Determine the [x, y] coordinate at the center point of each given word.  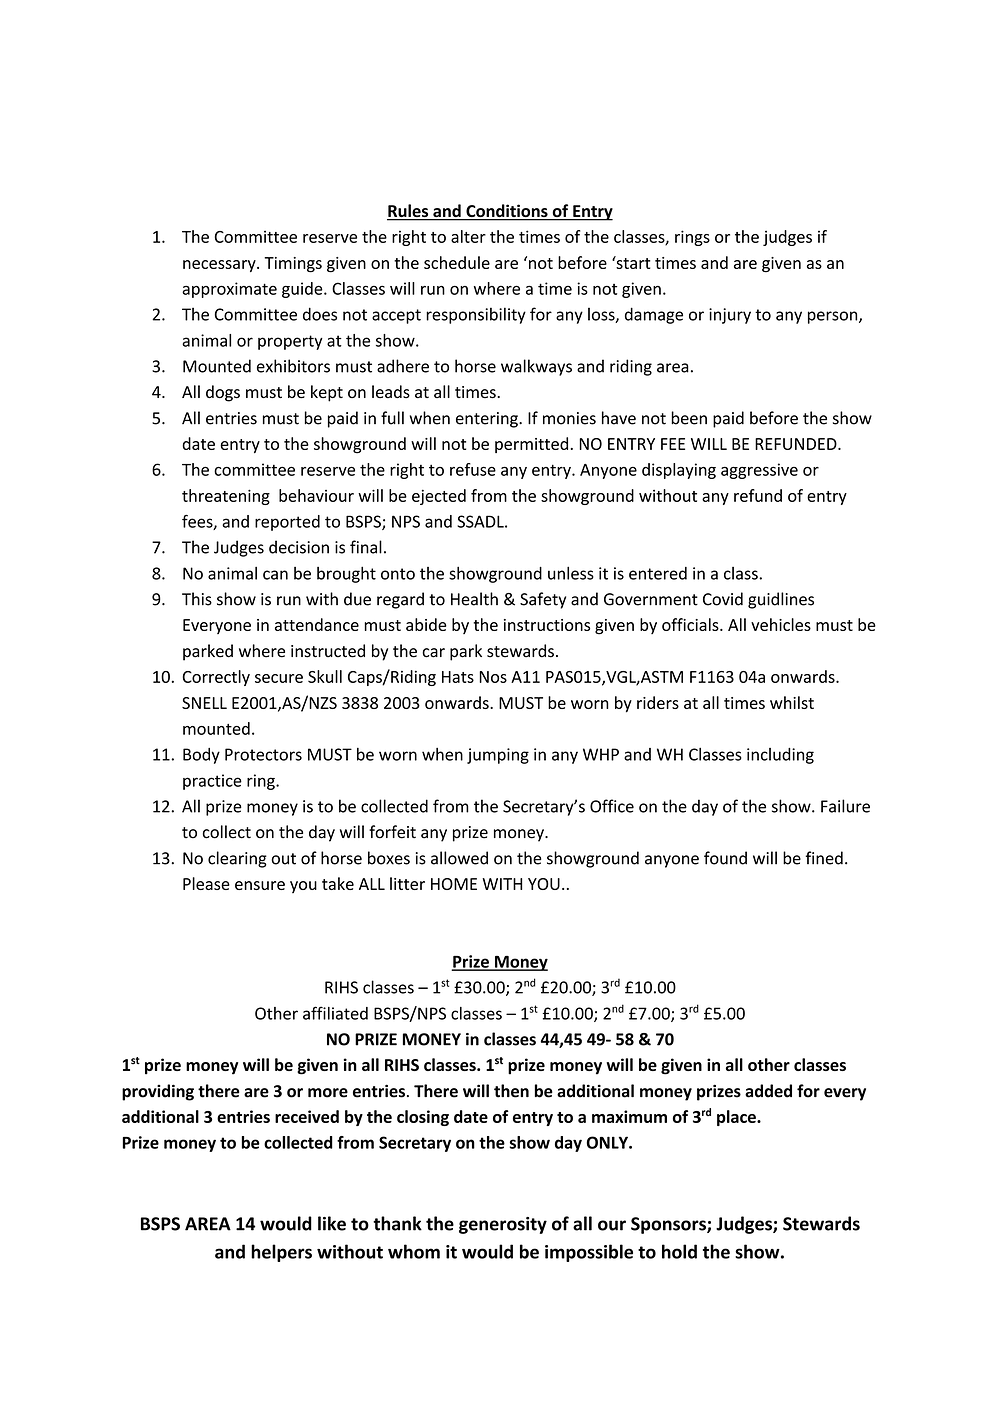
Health [474, 599]
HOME [454, 884]
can [275, 575]
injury [730, 316]
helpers [281, 1253]
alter [468, 236]
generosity [503, 1225]
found [725, 858]
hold [679, 1251]
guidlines [781, 600]
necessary [220, 266]
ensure [260, 885]
